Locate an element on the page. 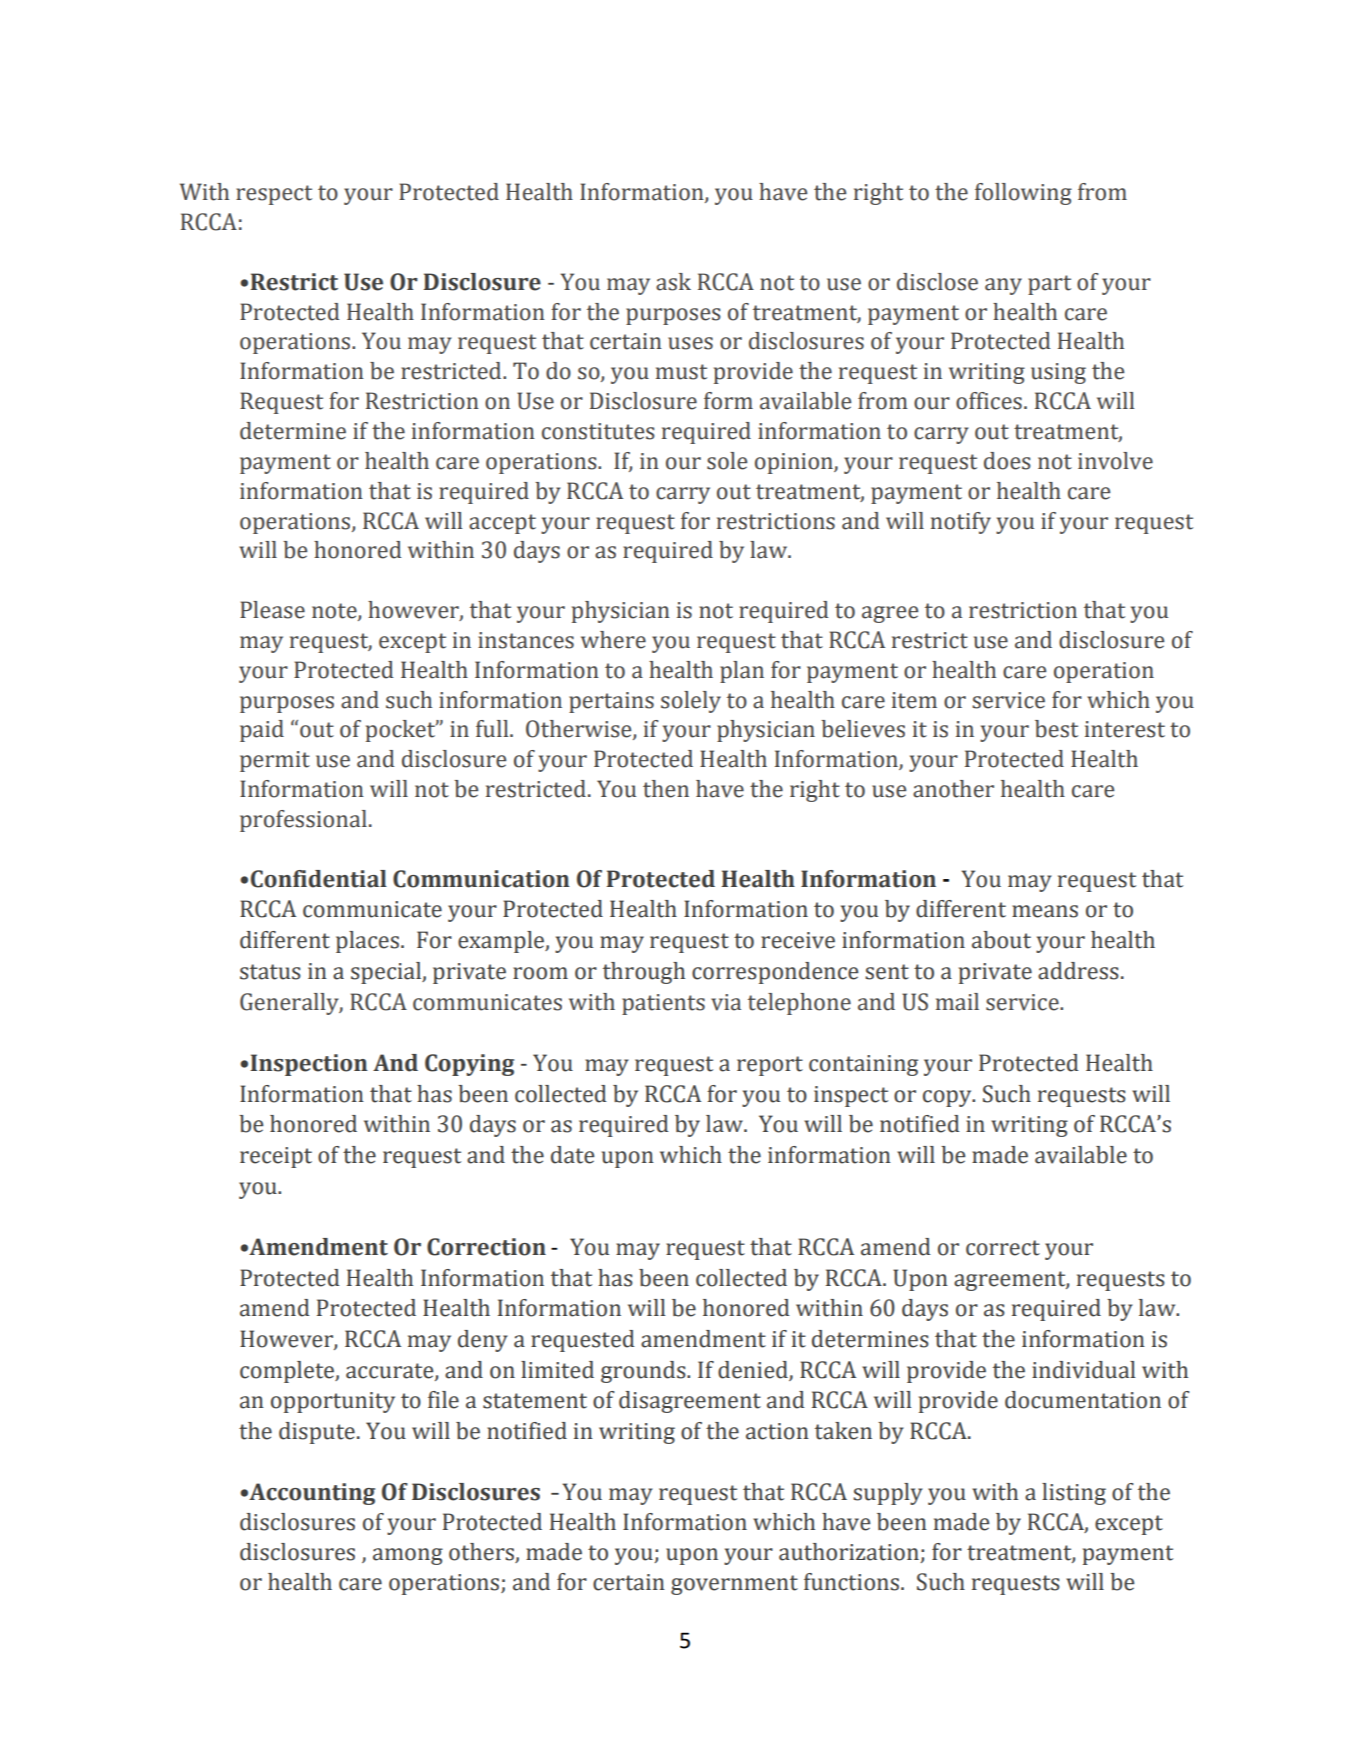 Image resolution: width=1355 pixels, height=1753 pixels. mail is located at coordinates (957, 1002).
